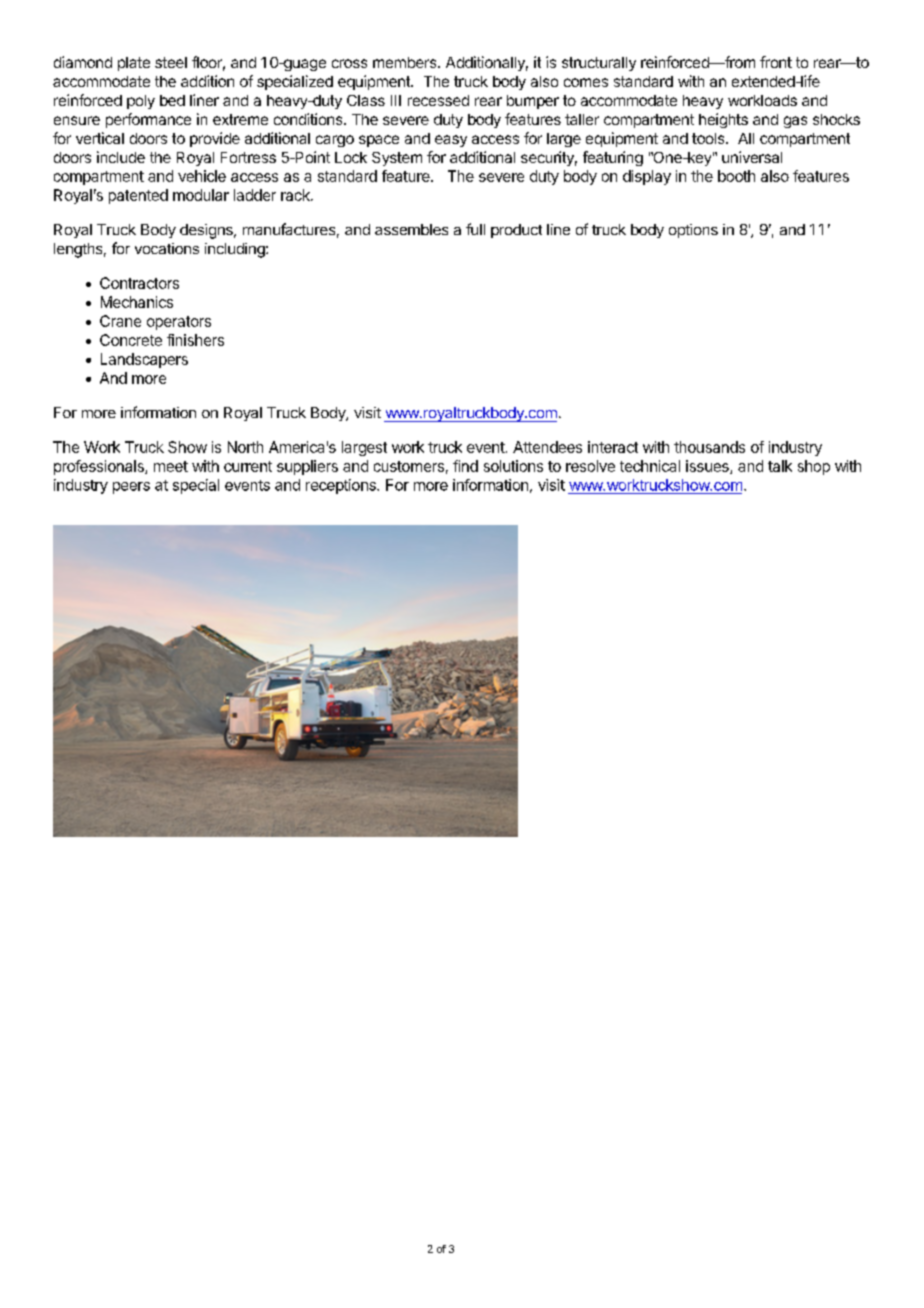 The image size is (924, 1308). Describe the element at coordinates (138, 196) in the screenshot. I see `patented` at that location.
